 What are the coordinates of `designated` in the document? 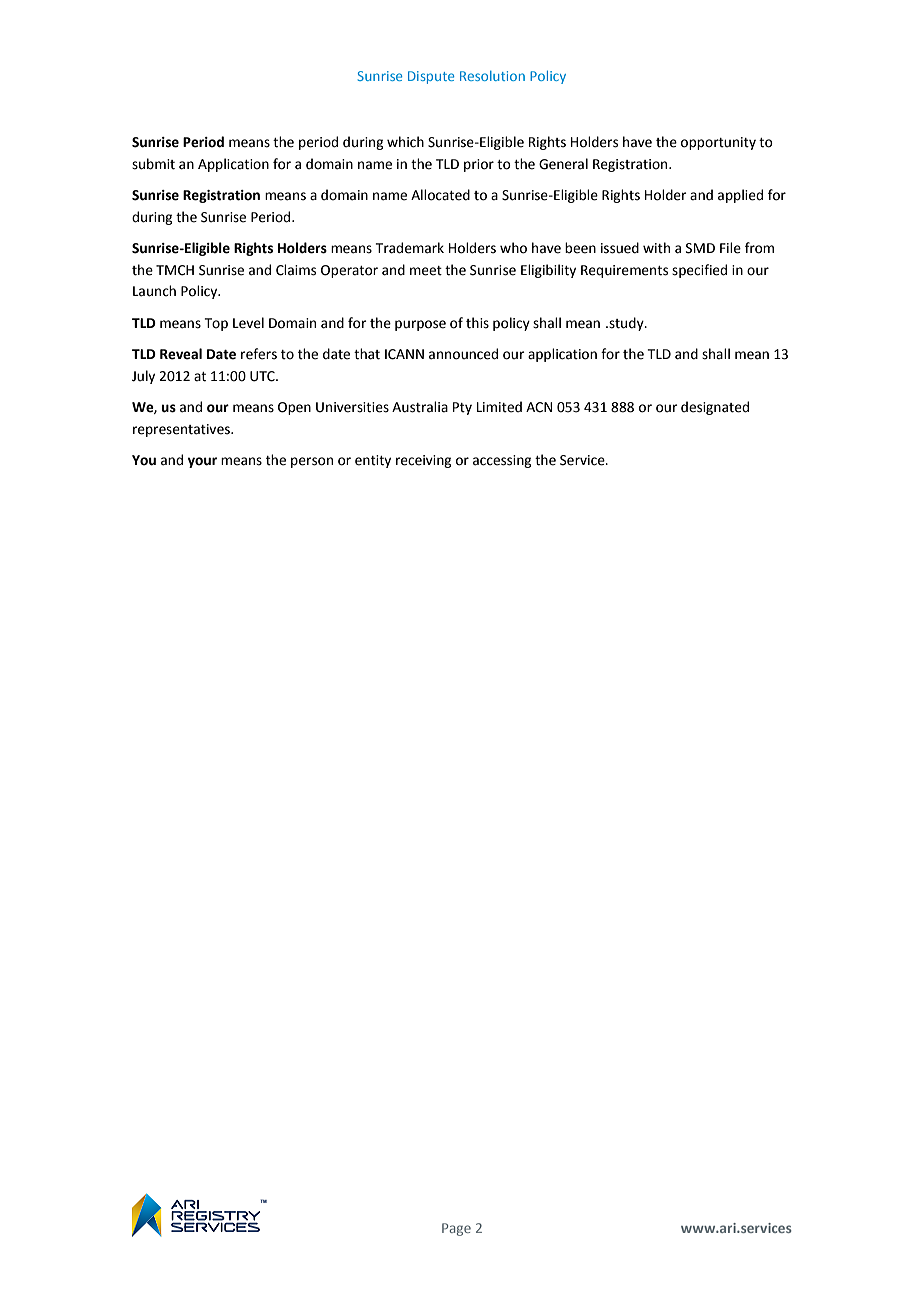 It's located at (715, 408).
